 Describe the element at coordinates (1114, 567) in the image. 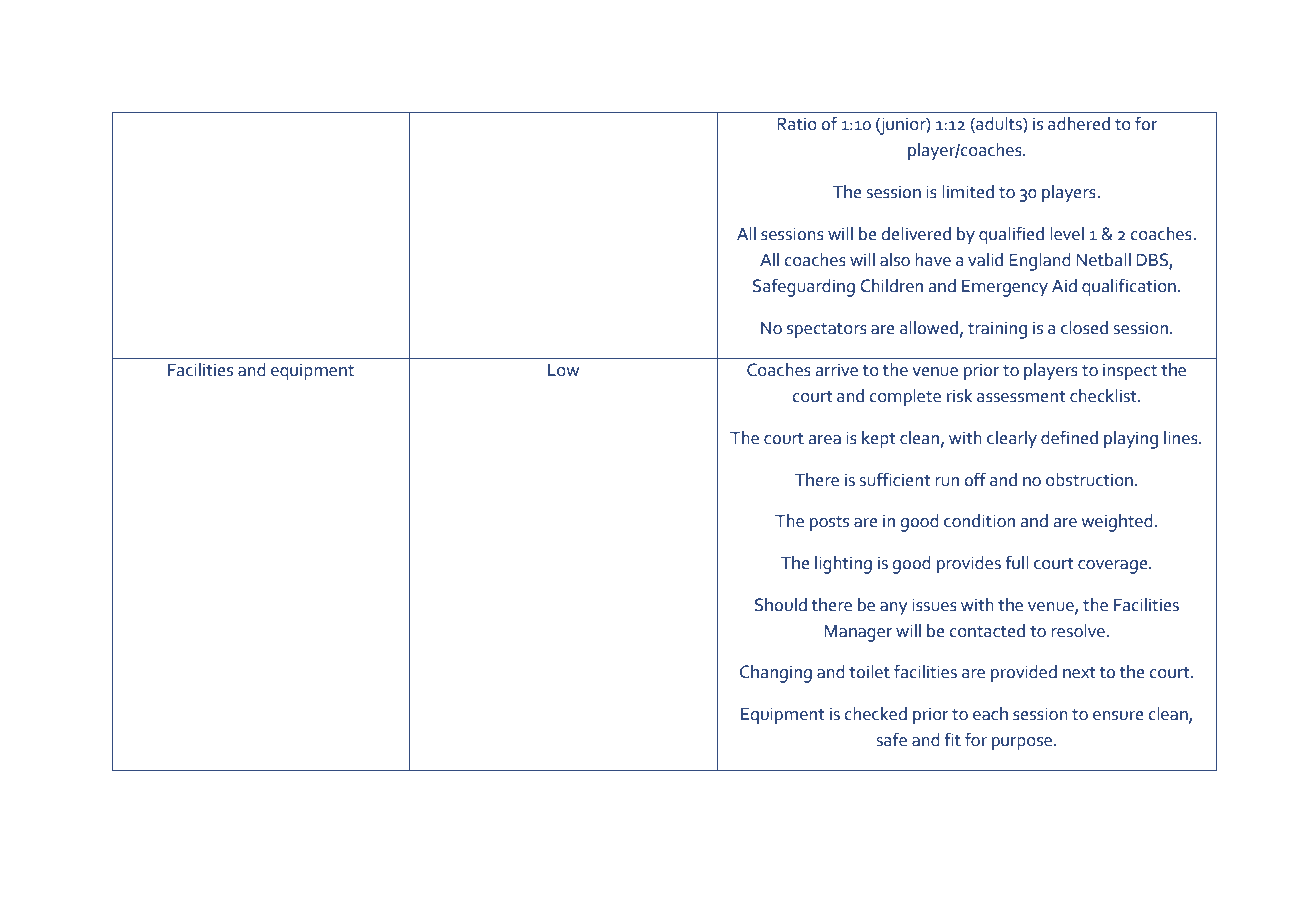

I see `coverage` at that location.
